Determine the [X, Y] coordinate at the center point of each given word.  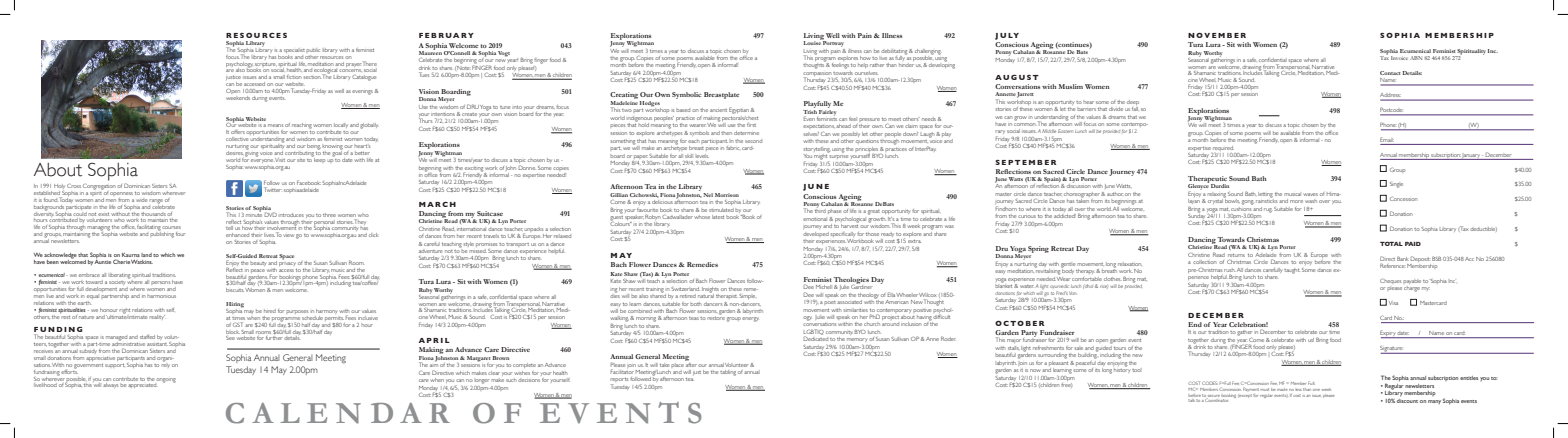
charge [1412, 289]
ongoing [166, 380]
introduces [291, 215]
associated [850, 302]
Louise [812, 42]
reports [619, 381]
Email [1387, 139]
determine [746, 133]
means [275, 125]
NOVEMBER [1217, 35]
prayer [353, 65]
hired [270, 311]
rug [1268, 210]
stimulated [721, 210]
